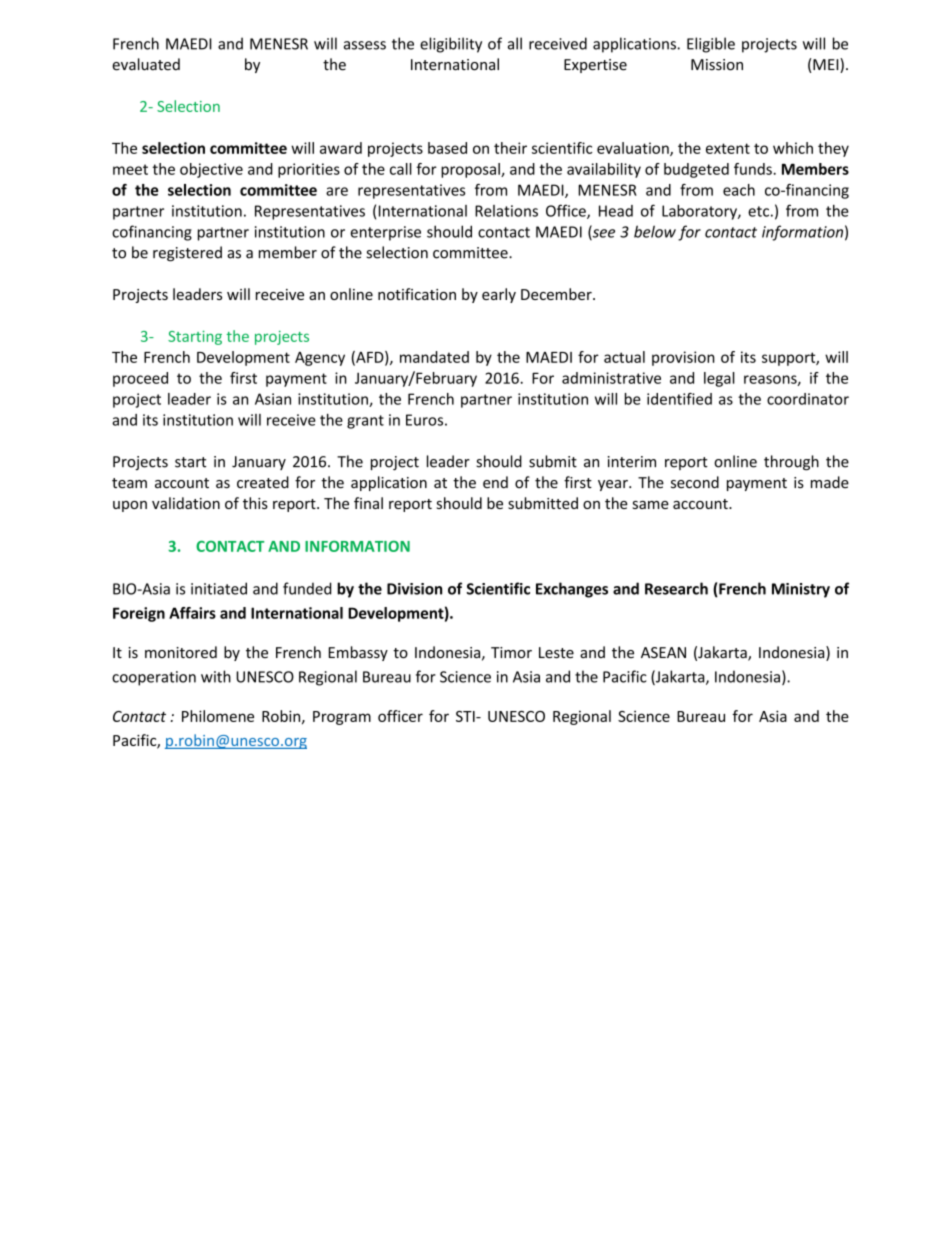  What do you see at coordinates (434, 357) in the image?
I see `mandated` at bounding box center [434, 357].
